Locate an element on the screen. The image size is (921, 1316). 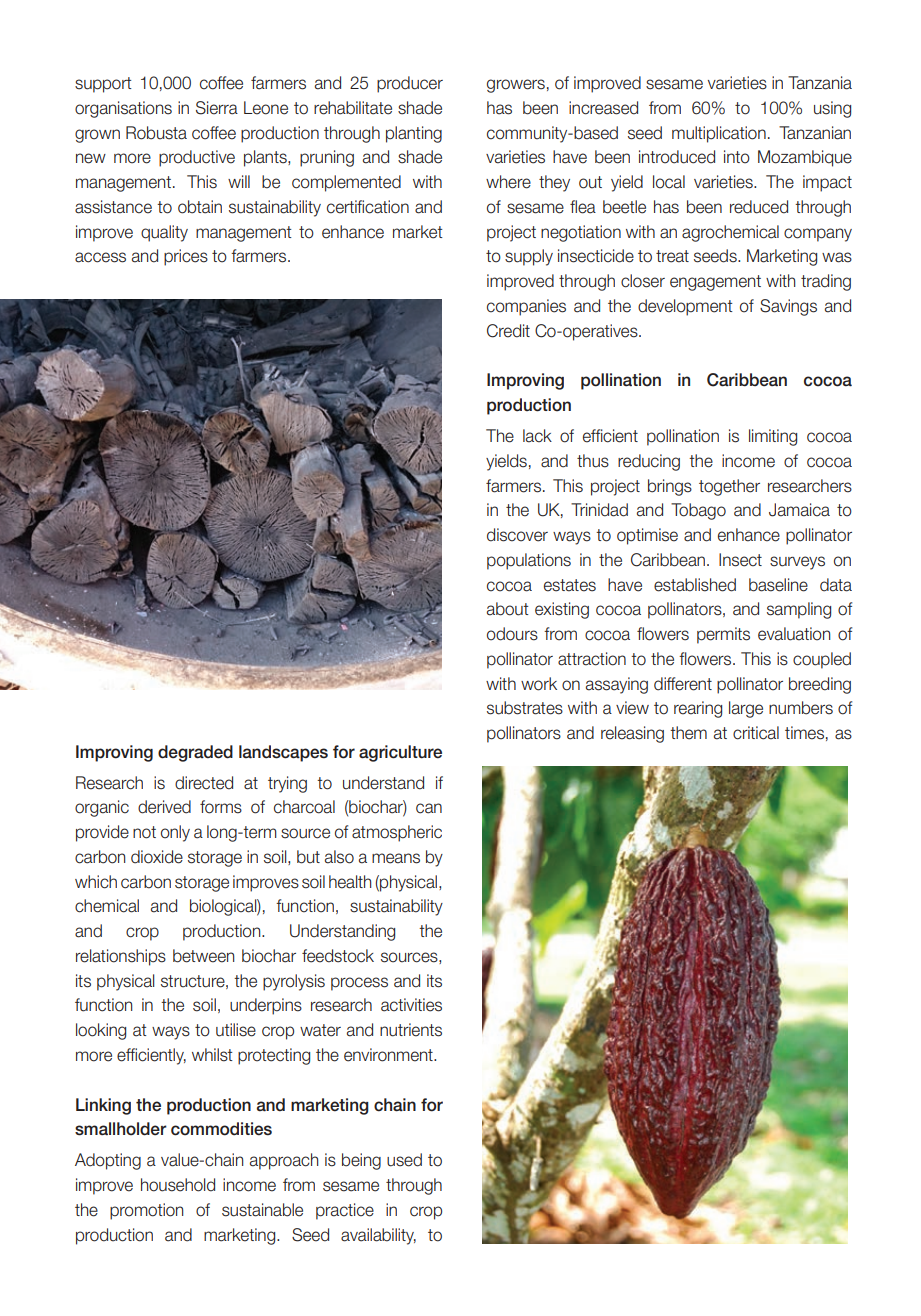
multiplication is located at coordinates (719, 134).
